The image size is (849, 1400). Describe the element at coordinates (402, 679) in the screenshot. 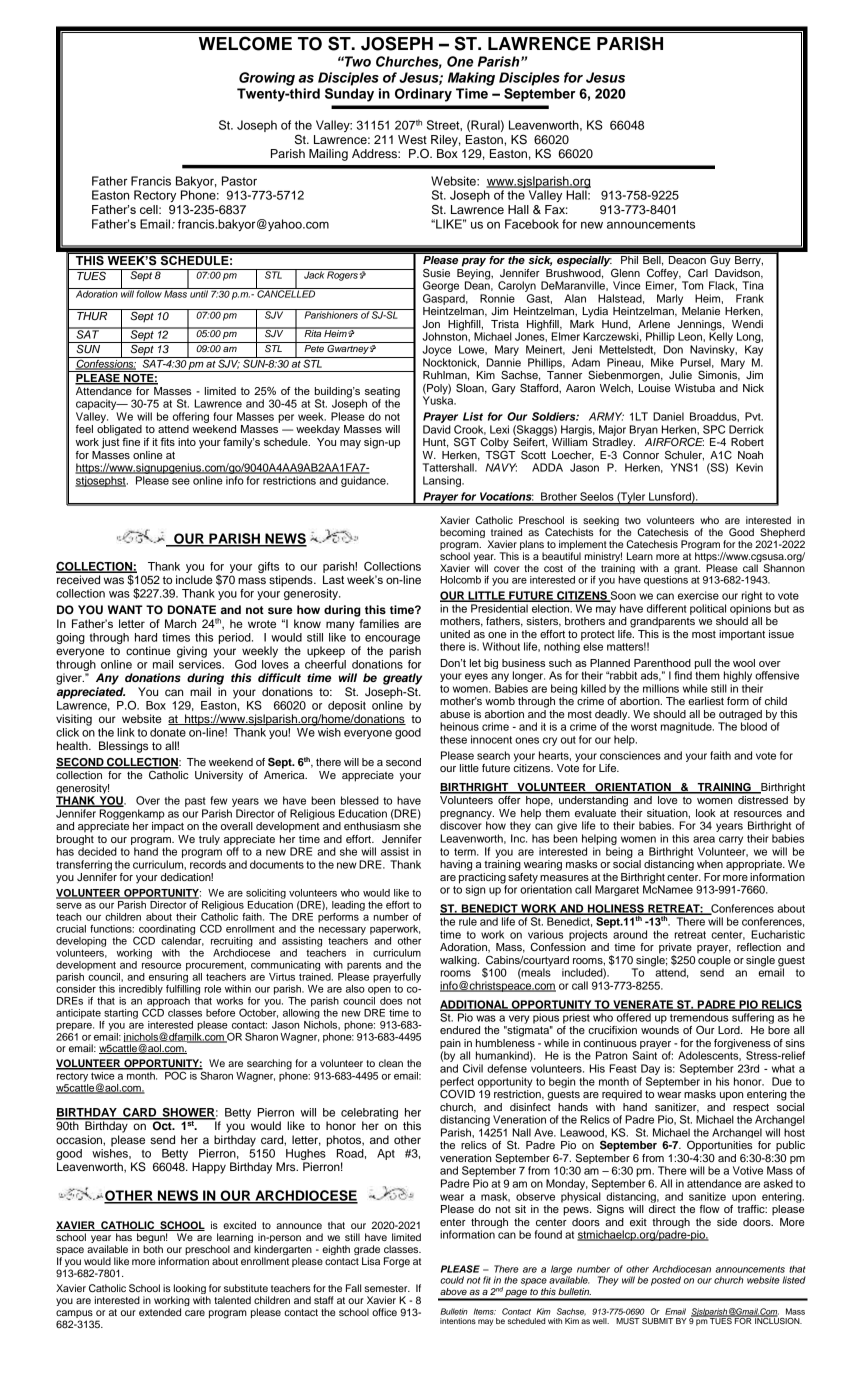

I see `greatly` at that location.
